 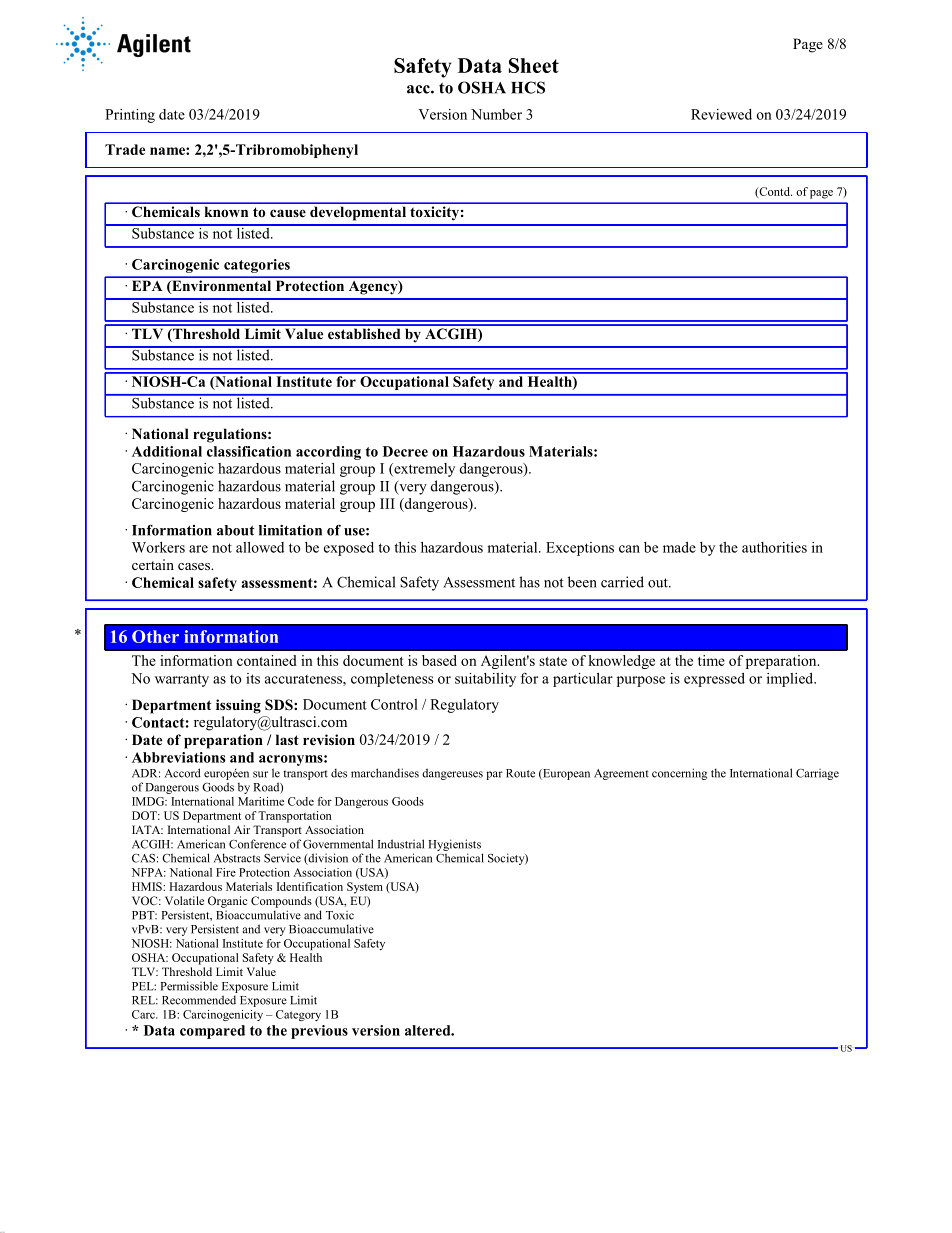 I want to click on suitability, so click(x=485, y=680).
